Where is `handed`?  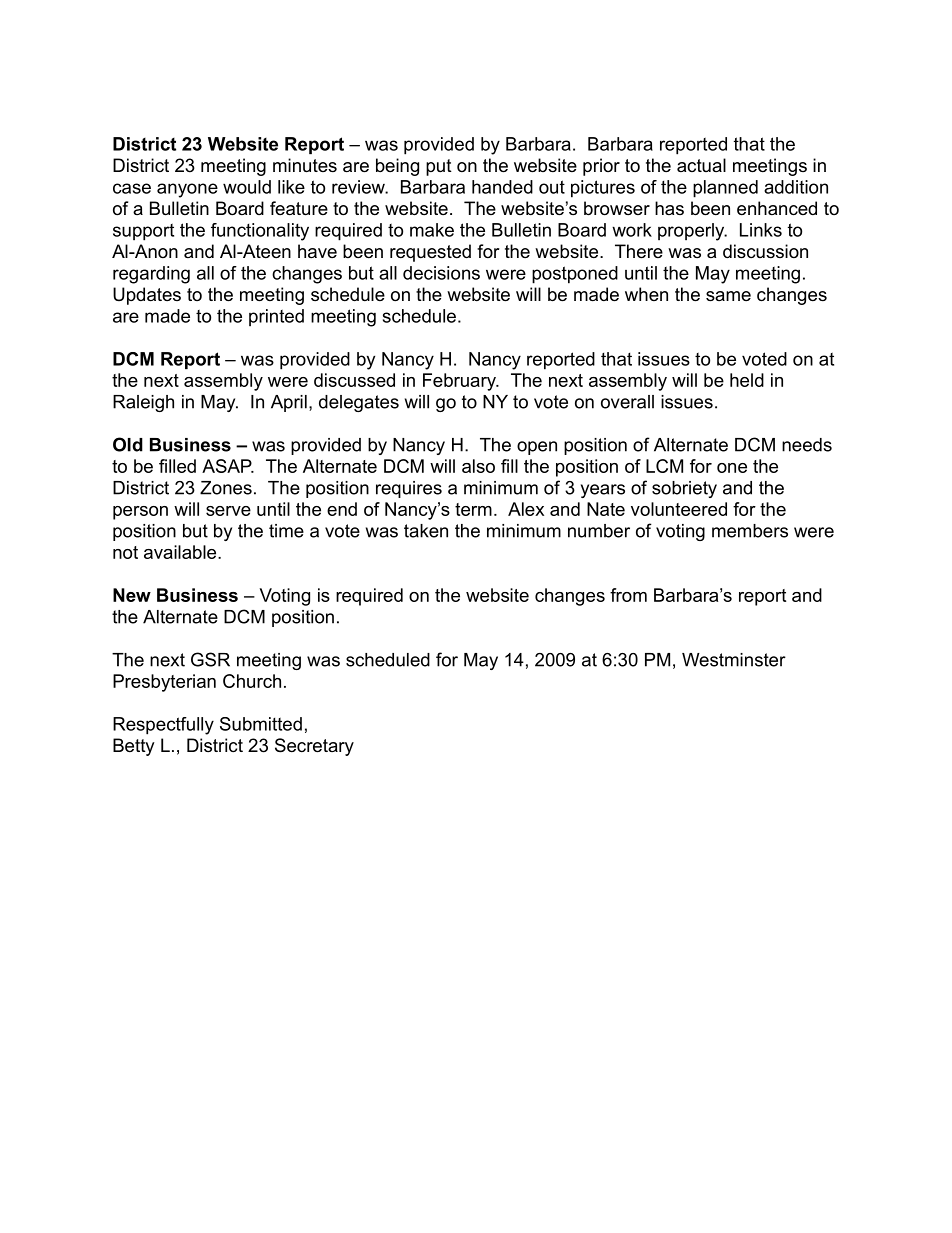
handed is located at coordinates (502, 187).
